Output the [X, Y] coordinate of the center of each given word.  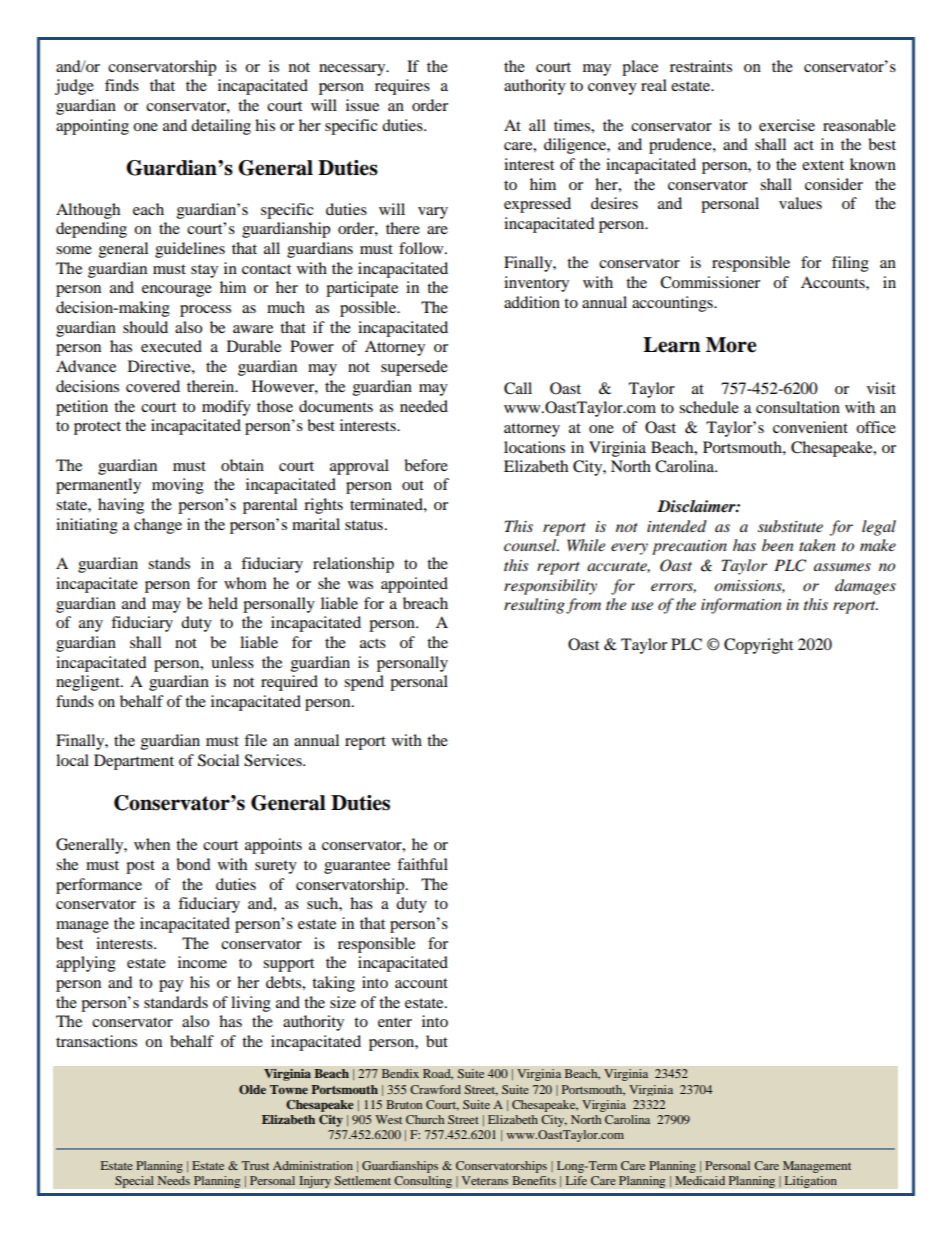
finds [122, 85]
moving [178, 486]
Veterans [485, 1180]
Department [134, 762]
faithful [422, 864]
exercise [787, 125]
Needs [174, 1180]
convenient [810, 427]
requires [402, 87]
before [426, 465]
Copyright [758, 646]
